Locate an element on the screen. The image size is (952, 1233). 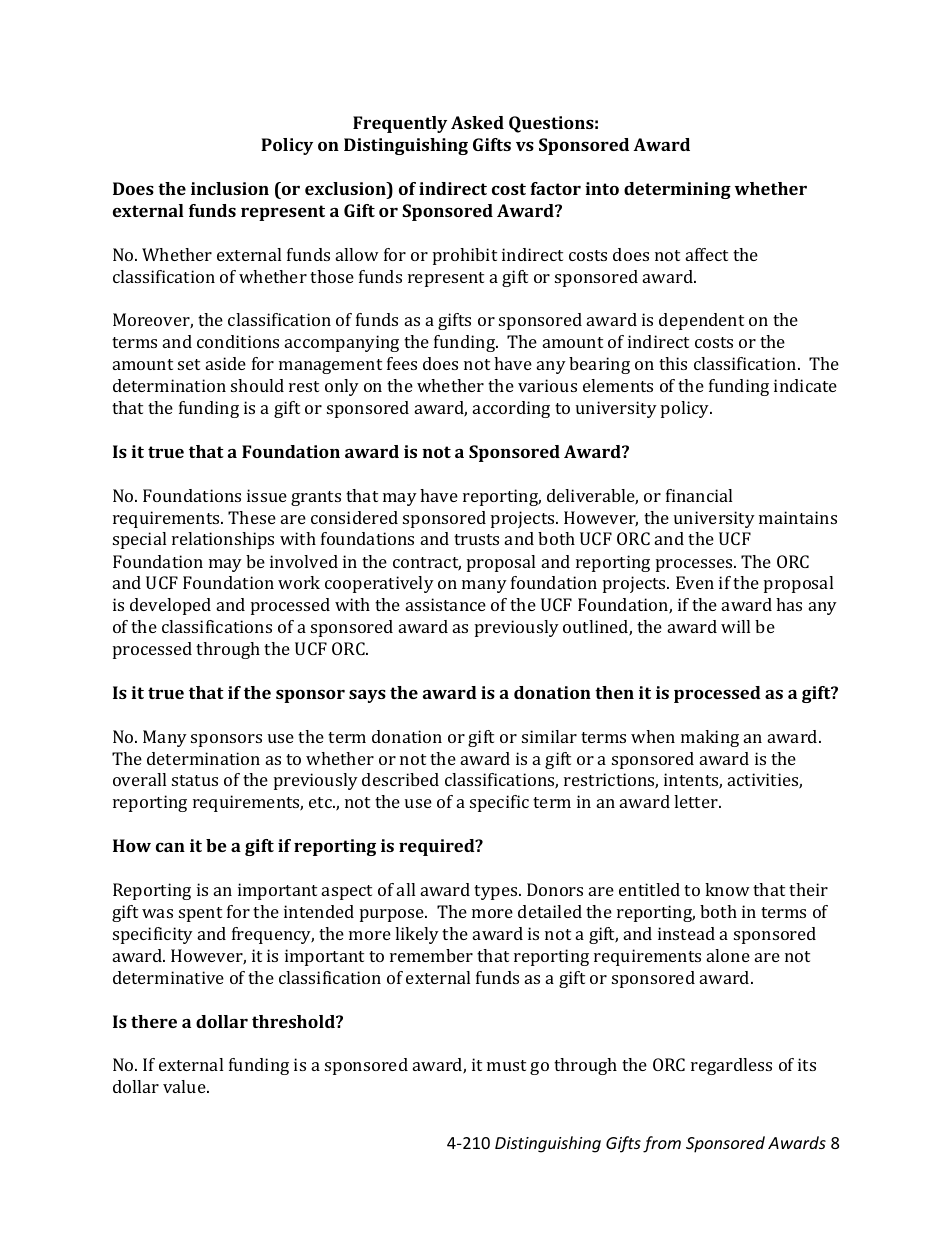
Asked is located at coordinates (477, 122).
